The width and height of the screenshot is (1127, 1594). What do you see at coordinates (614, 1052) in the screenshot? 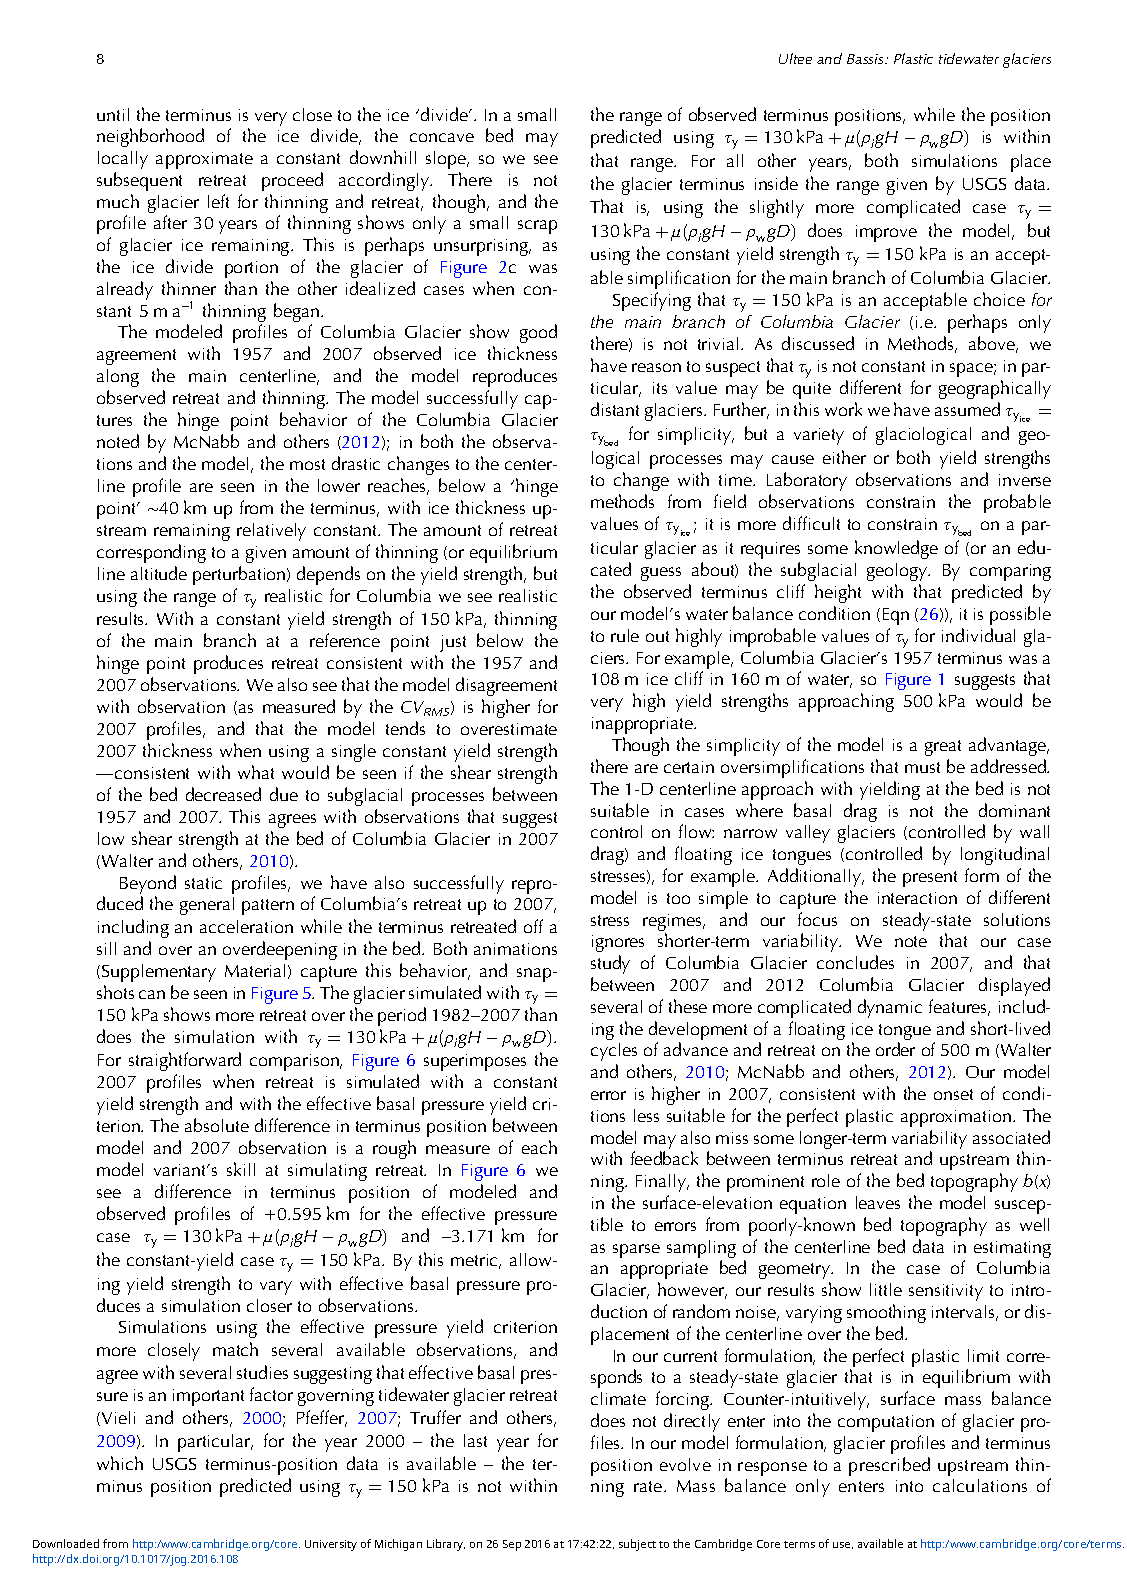
I see `cycles` at bounding box center [614, 1052].
